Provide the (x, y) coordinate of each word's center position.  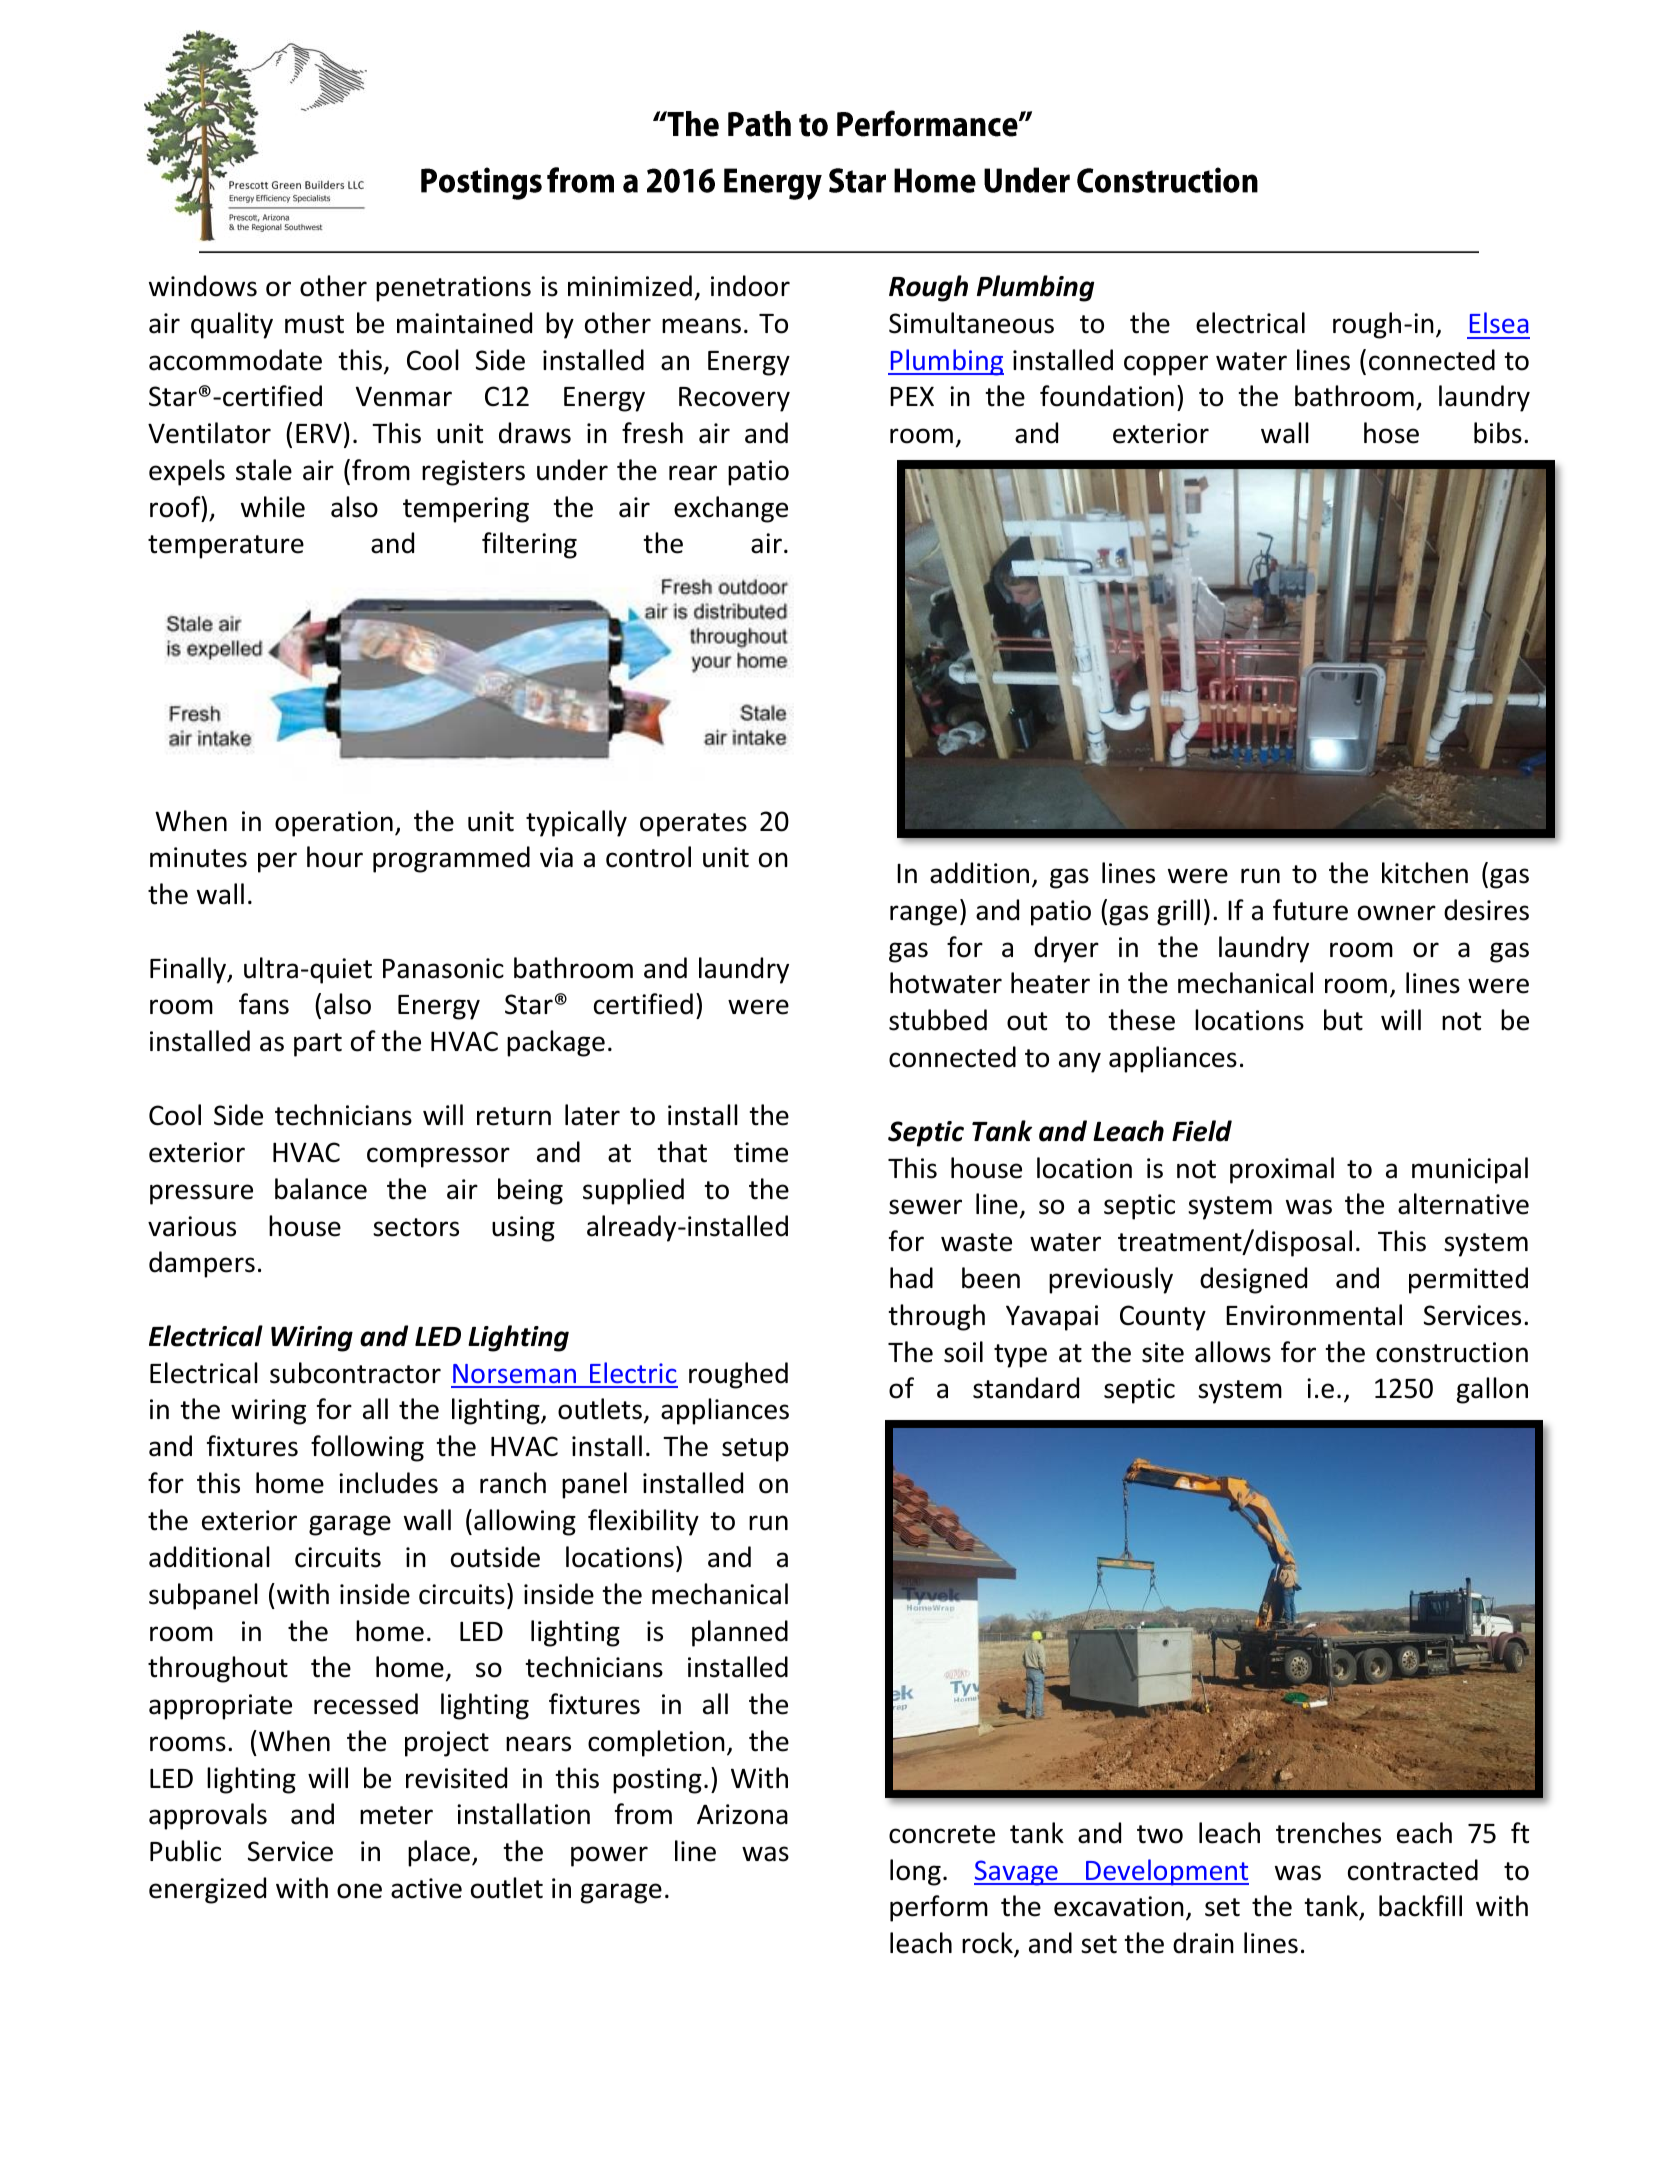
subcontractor (355, 1373)
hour (335, 857)
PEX (912, 396)
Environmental (1314, 1315)
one (359, 1891)
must (314, 324)
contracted (1413, 1870)
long (915, 1872)
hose (1391, 433)
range (923, 915)
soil (963, 1352)
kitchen (1425, 873)
